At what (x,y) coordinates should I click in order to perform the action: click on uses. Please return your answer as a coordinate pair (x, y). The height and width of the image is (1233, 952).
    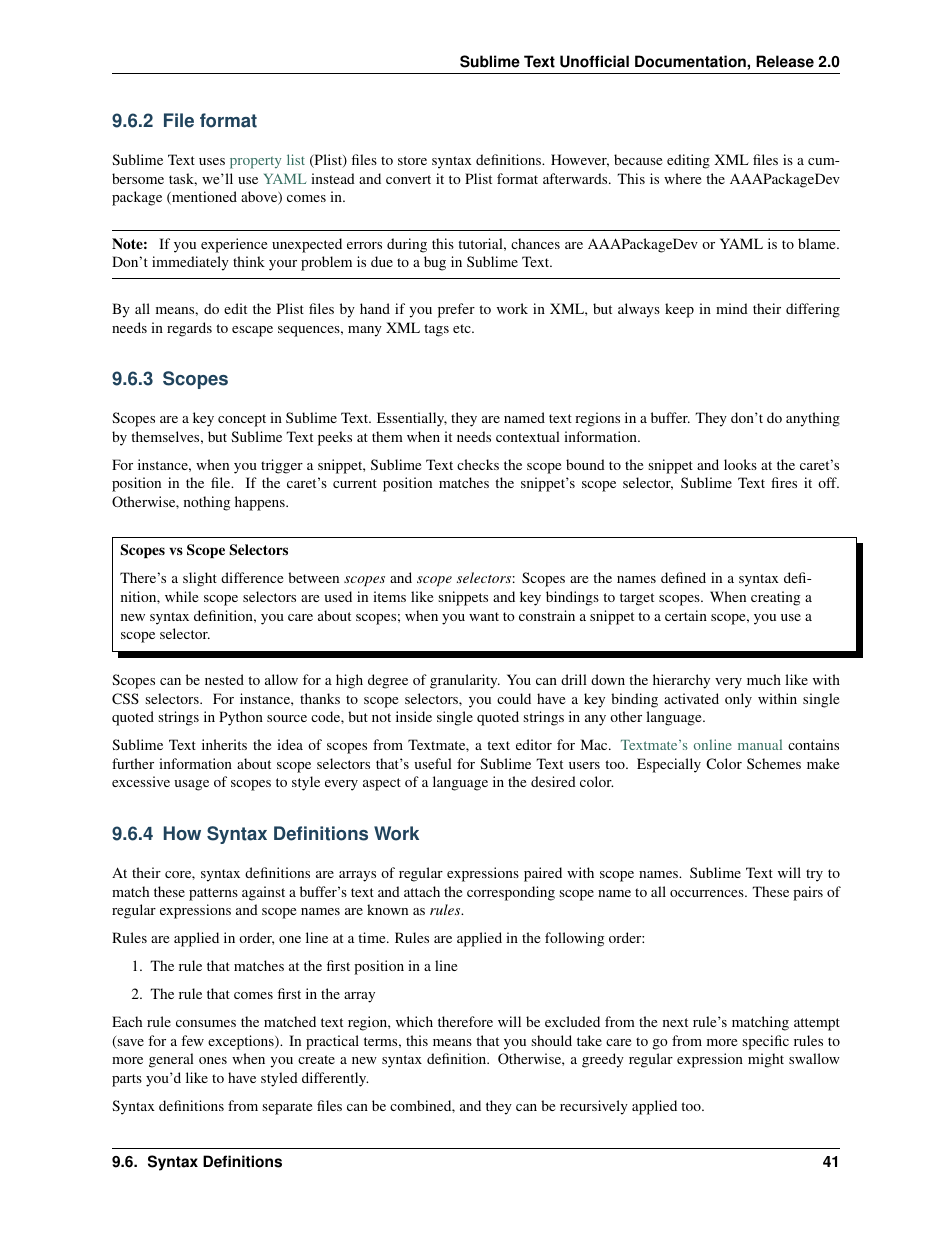
    Looking at the image, I should click on (212, 161).
